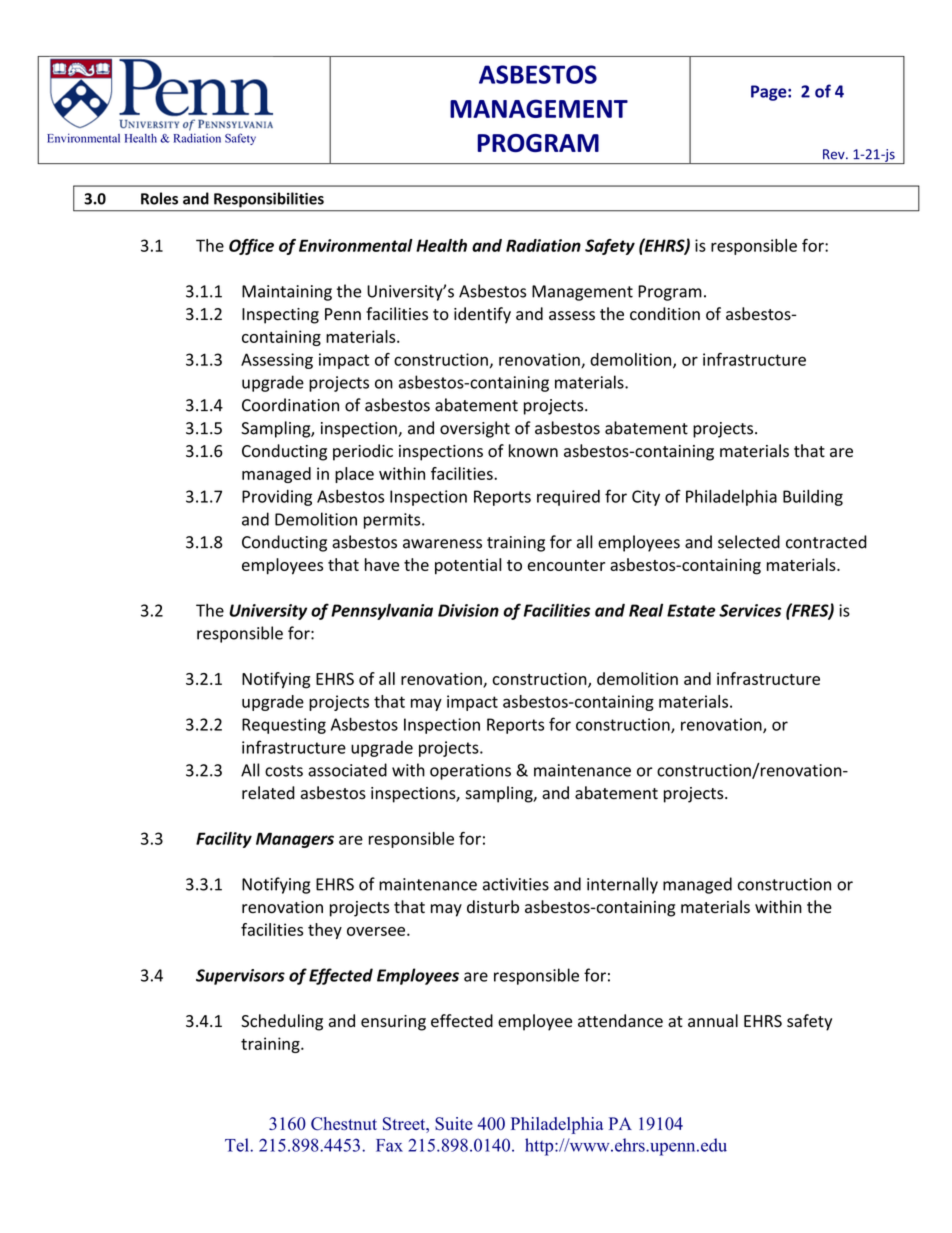  Describe the element at coordinates (454, 1124) in the screenshot. I see `Suite` at that location.
